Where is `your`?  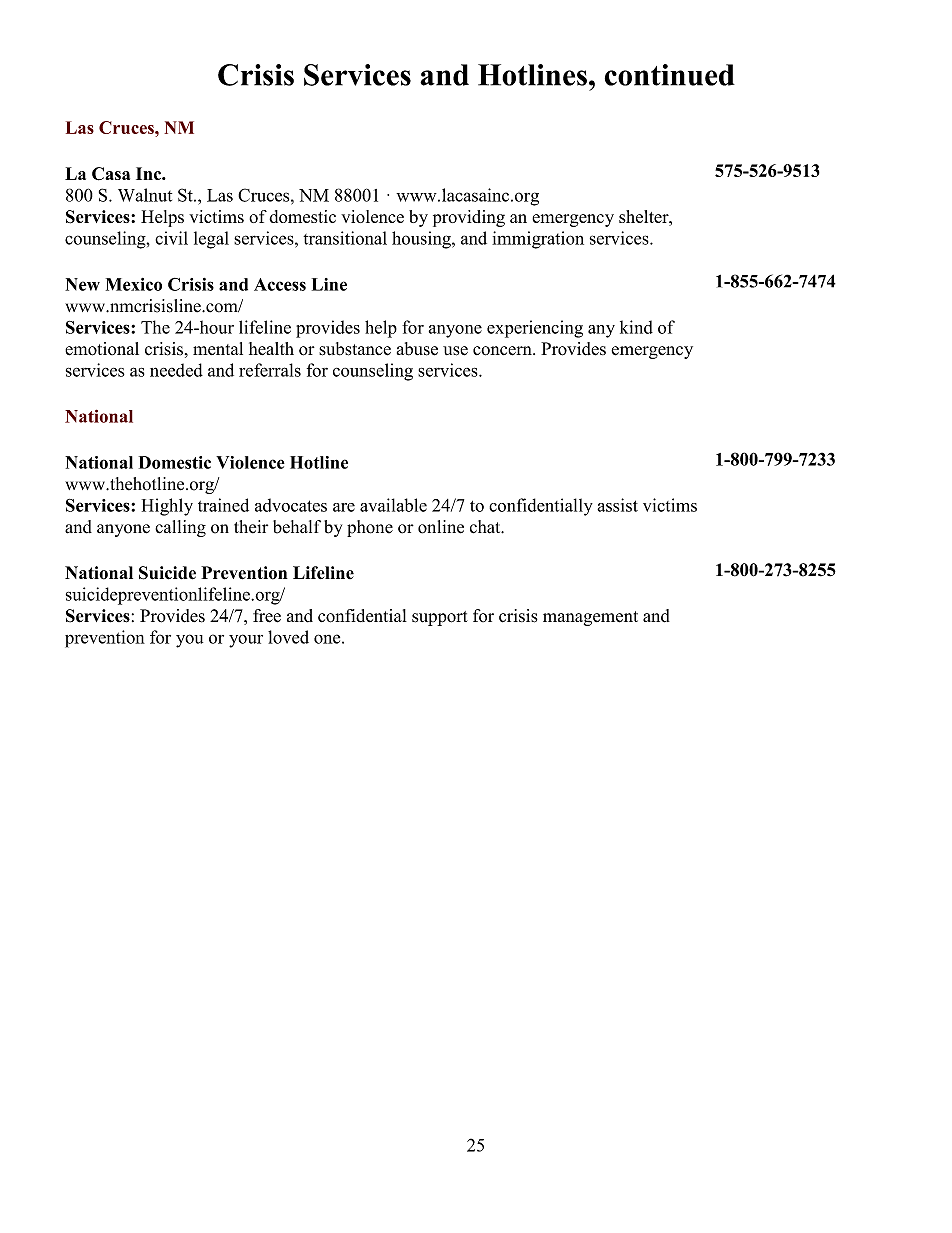 your is located at coordinates (246, 641).
